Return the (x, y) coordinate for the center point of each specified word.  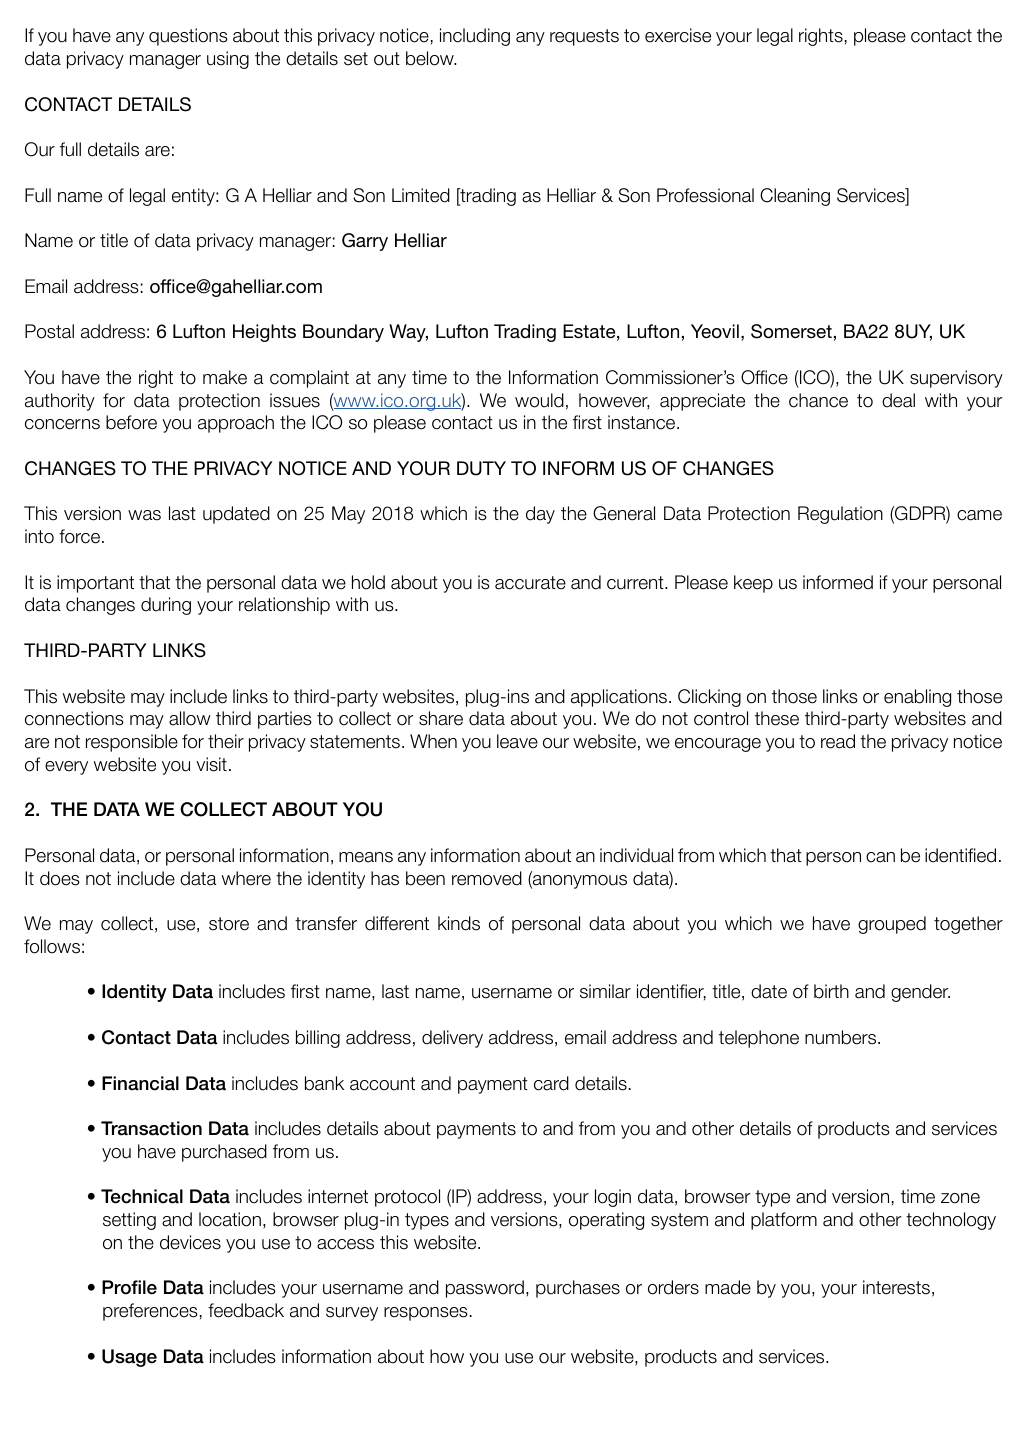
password (485, 1289)
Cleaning (795, 197)
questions (188, 37)
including (475, 37)
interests (896, 1287)
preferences (150, 1312)
